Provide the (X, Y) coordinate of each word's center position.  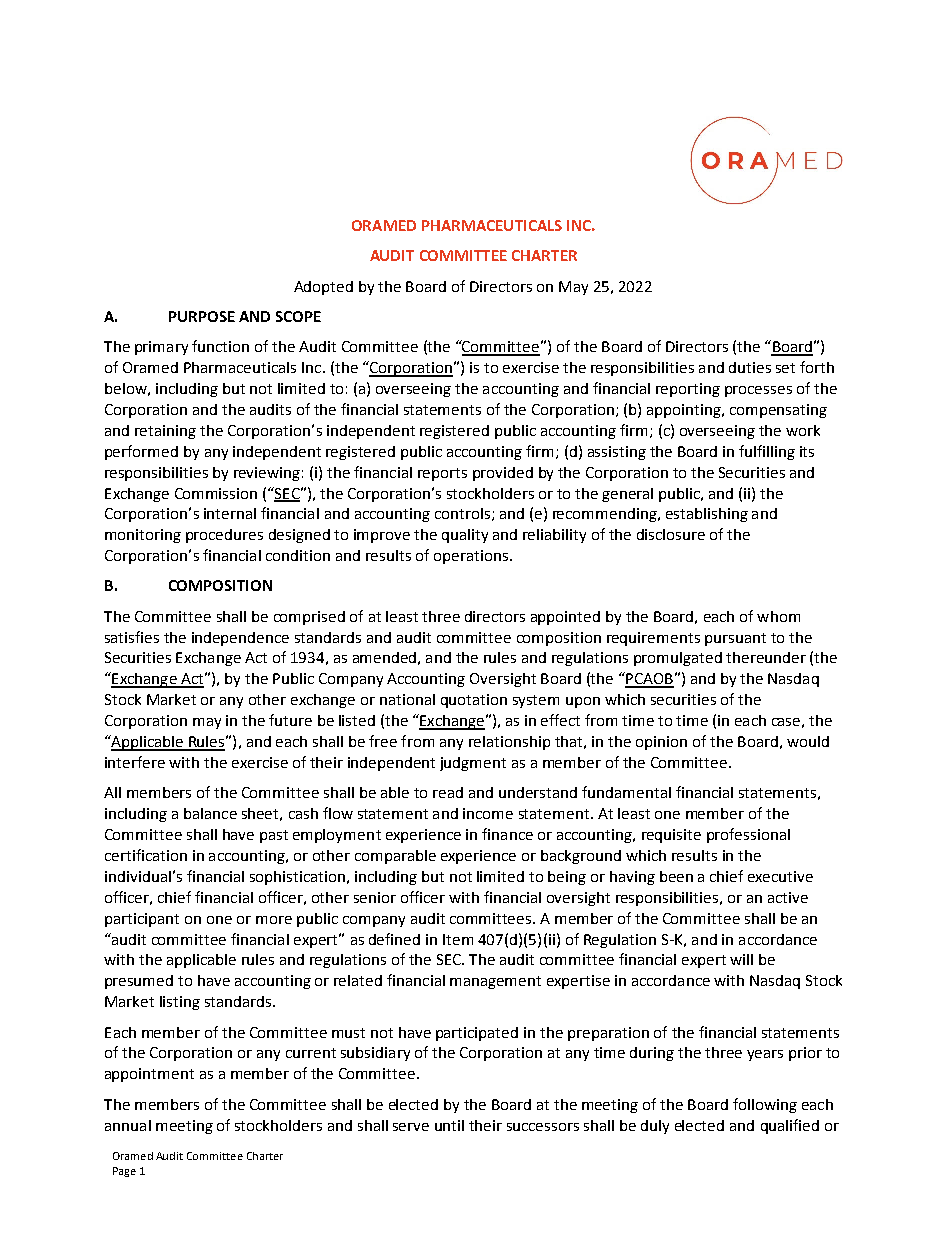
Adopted (323, 288)
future (290, 720)
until (449, 1125)
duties (750, 367)
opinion (661, 743)
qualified (790, 1126)
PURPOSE (202, 316)
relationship (509, 743)
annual (128, 1125)
